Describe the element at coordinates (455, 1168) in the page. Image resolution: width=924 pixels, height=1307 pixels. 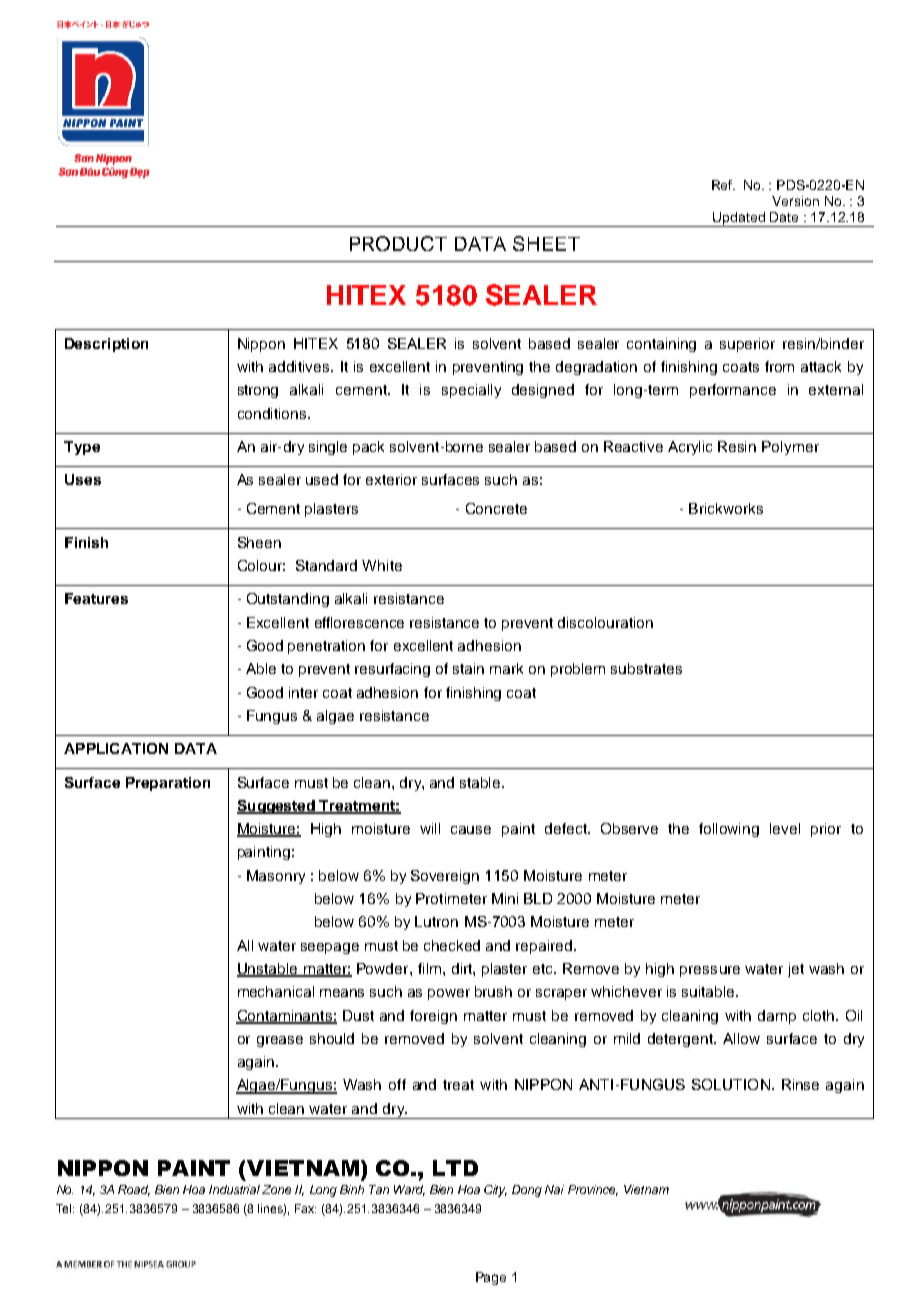
I see `LTD` at that location.
